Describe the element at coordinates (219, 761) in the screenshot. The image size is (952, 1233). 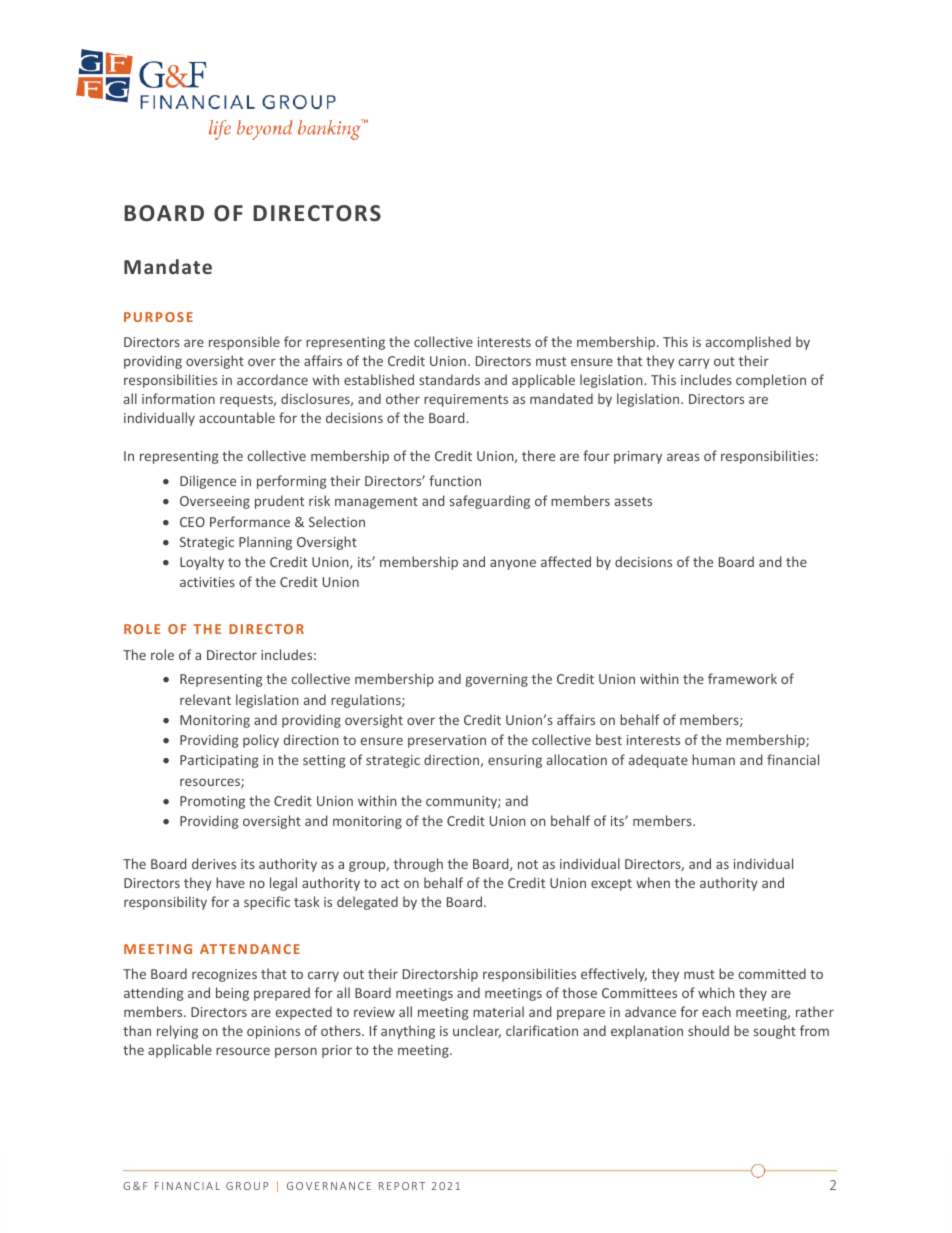
I see `Participating` at that location.
